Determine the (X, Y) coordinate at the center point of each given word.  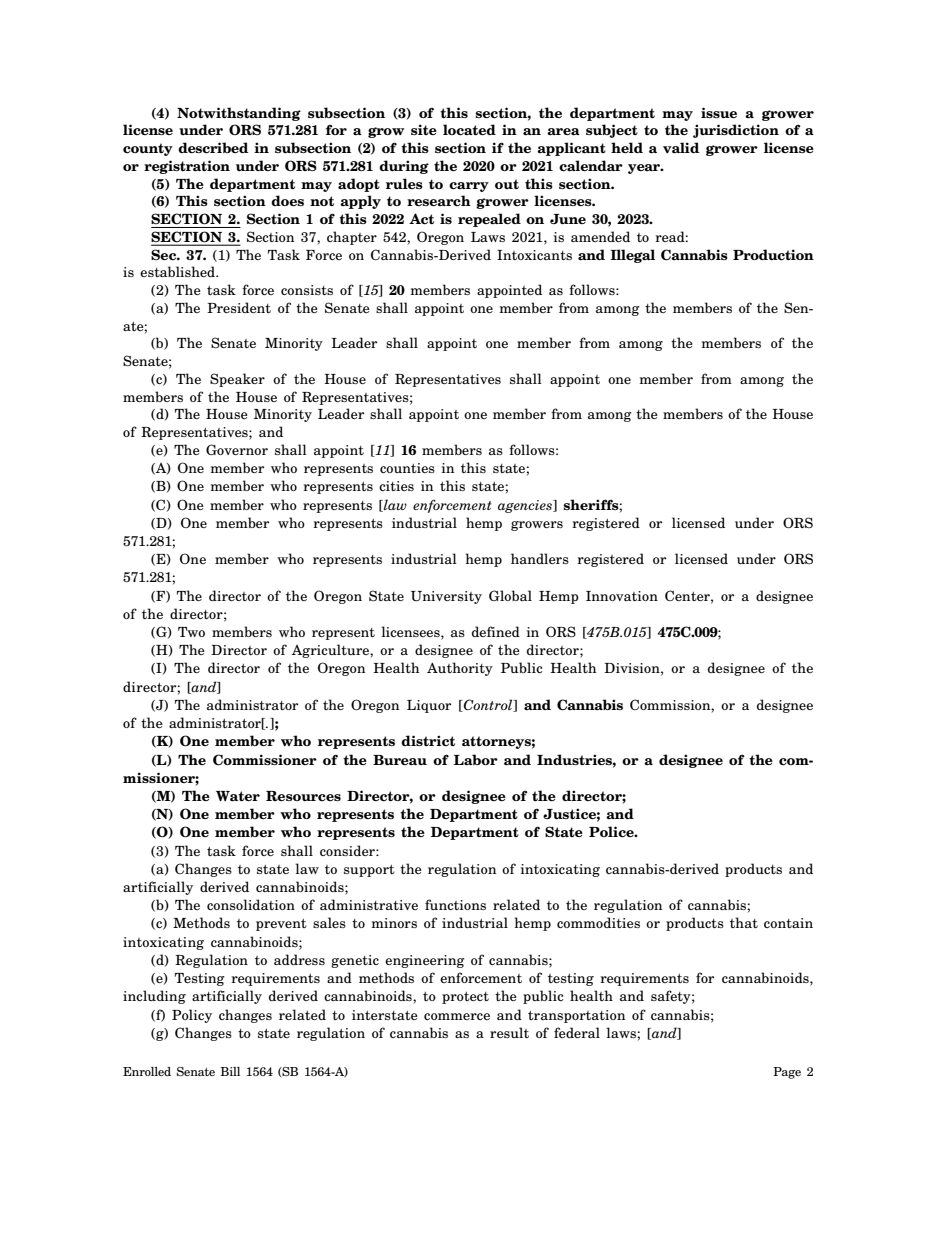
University (446, 597)
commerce (457, 1016)
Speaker (237, 380)
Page (787, 1073)
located (469, 130)
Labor (476, 759)
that (744, 922)
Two (191, 632)
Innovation (622, 596)
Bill (230, 1071)
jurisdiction (736, 131)
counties (407, 468)
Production (773, 255)
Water (238, 796)
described (213, 148)
